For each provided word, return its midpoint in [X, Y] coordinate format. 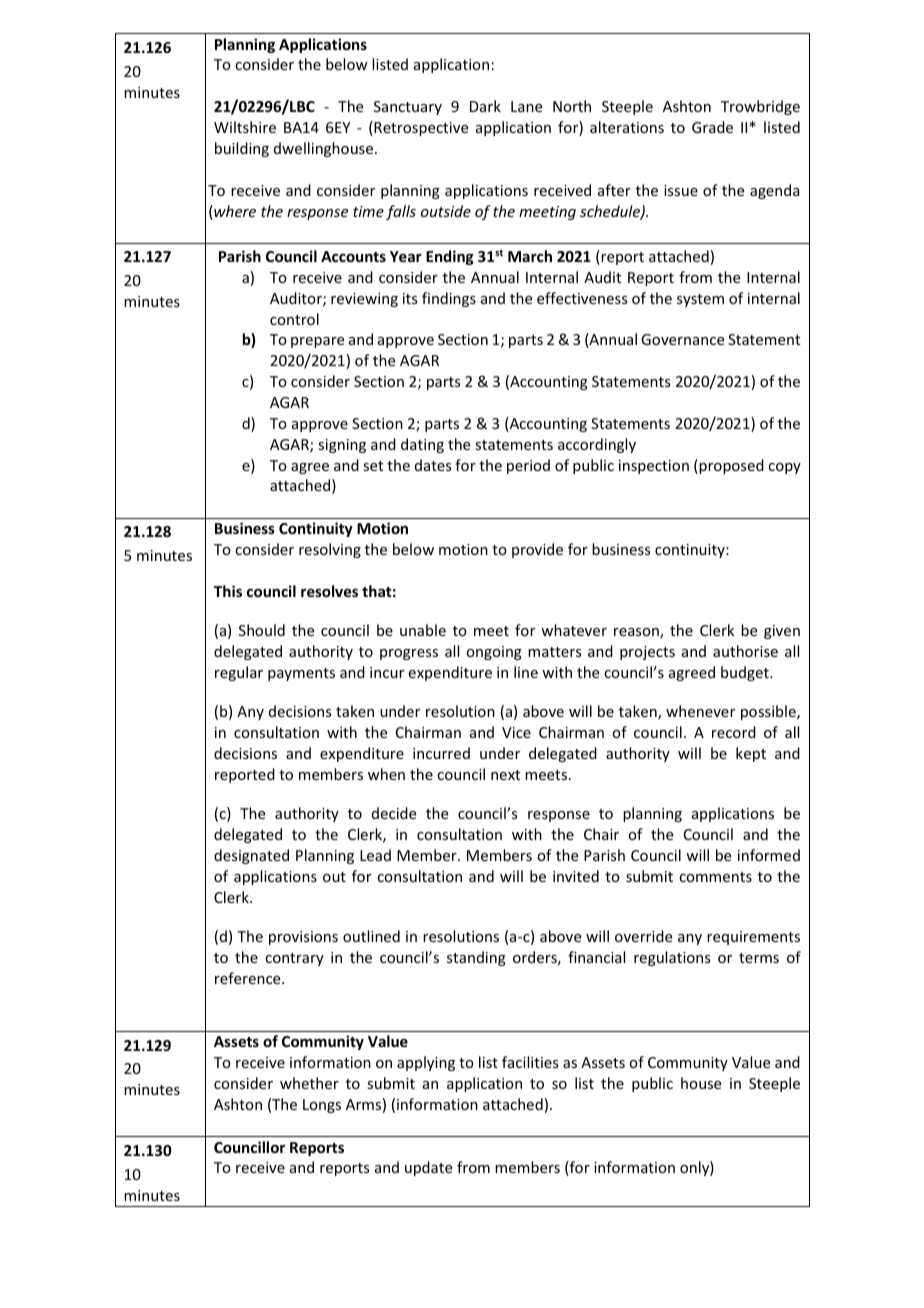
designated [251, 856]
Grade [712, 127]
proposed [730, 466]
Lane [526, 106]
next [505, 775]
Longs [322, 1106]
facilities [530, 1062]
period [528, 466]
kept [751, 754]
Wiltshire [245, 127]
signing [342, 446]
